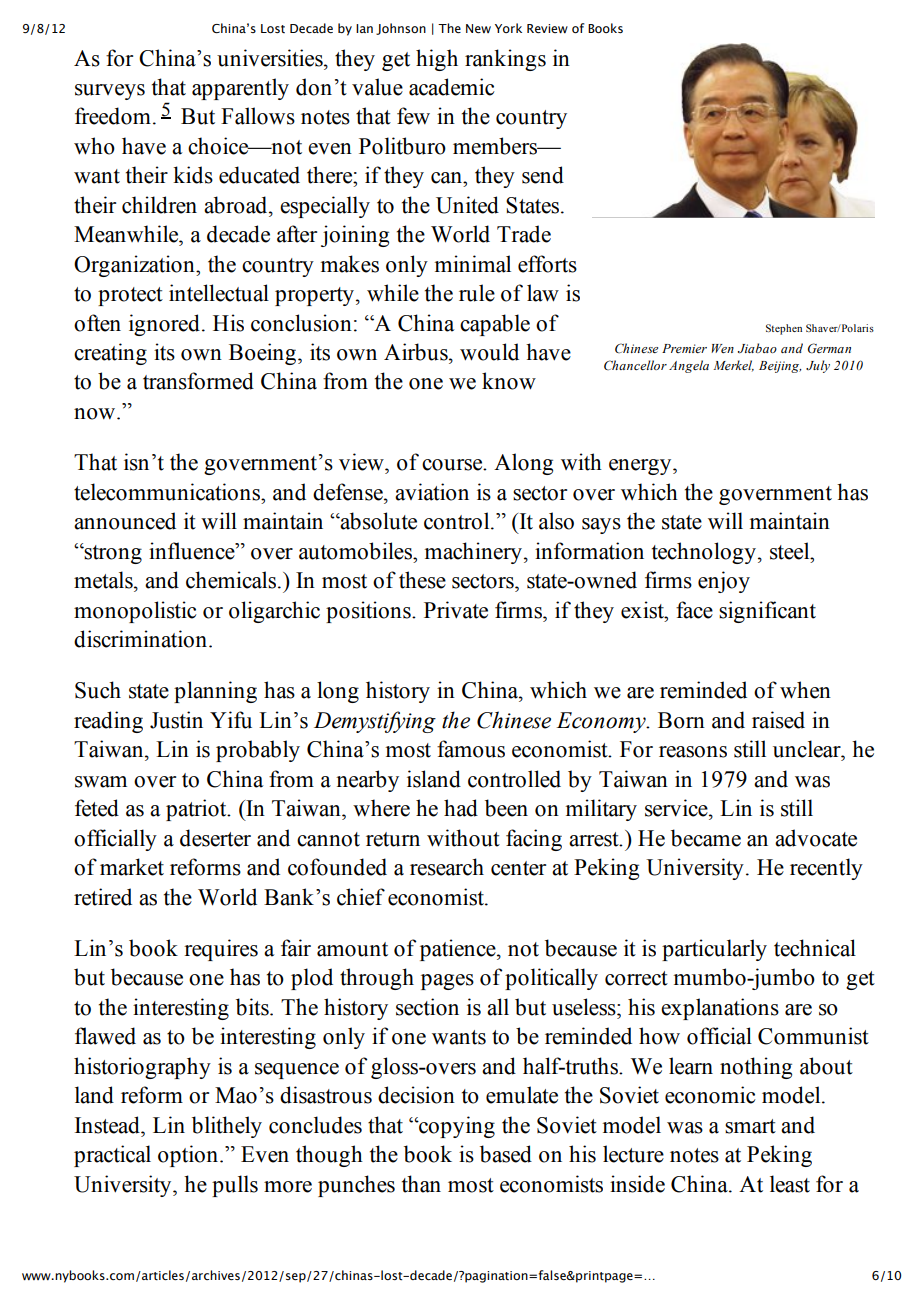  Describe the element at coordinates (506, 1154) in the screenshot. I see `based` at that location.
